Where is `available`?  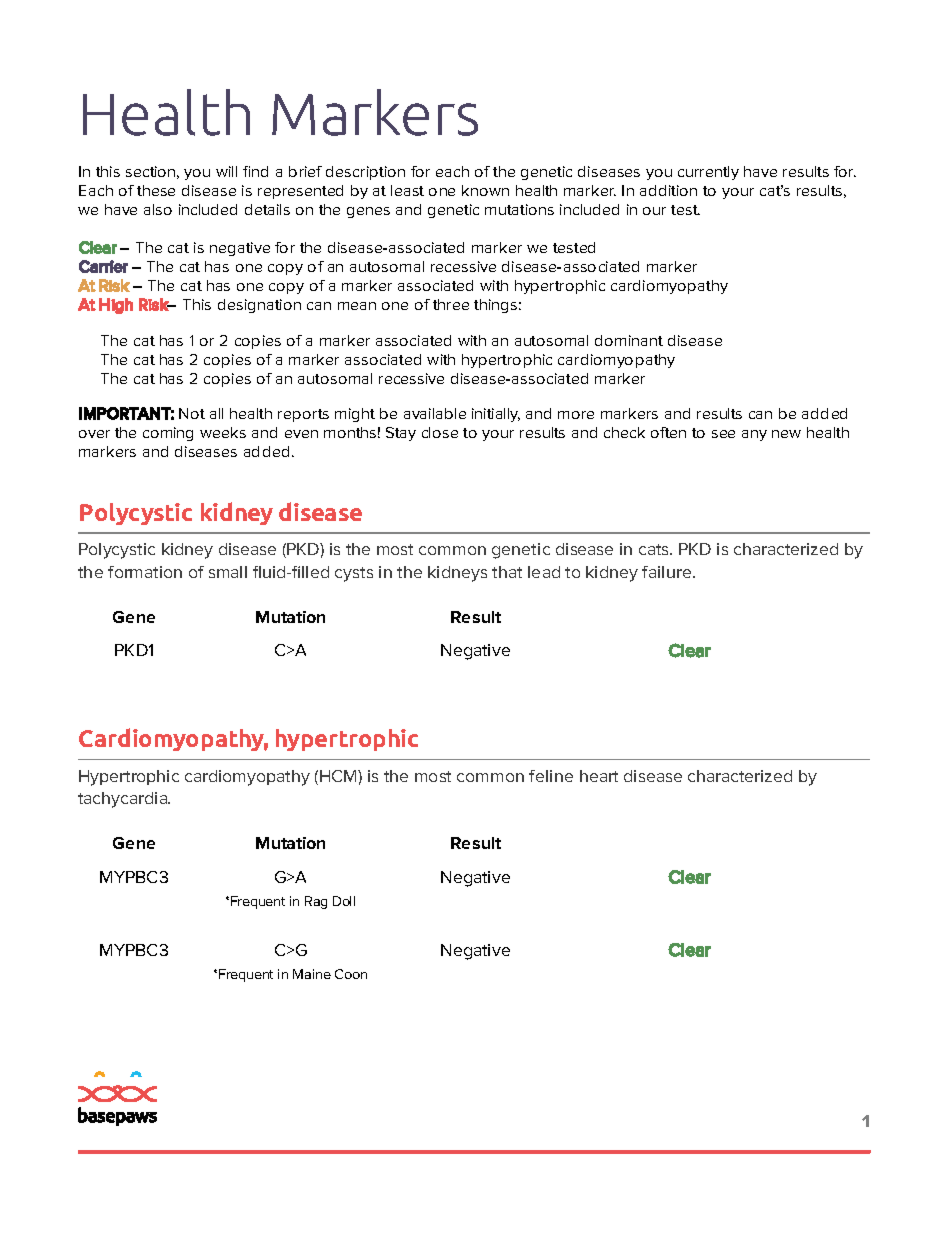 available is located at coordinates (435, 413).
